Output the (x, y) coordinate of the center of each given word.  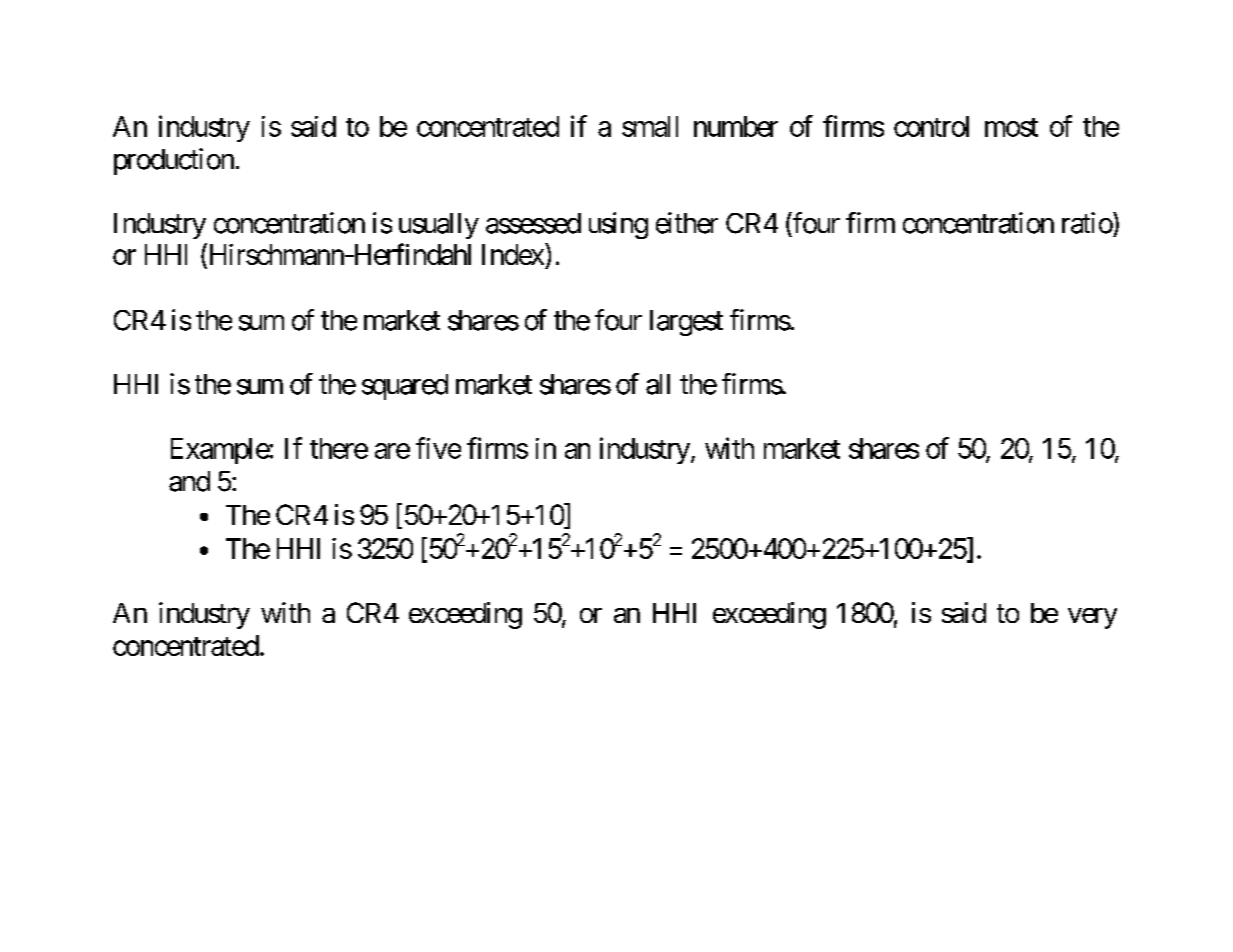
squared (405, 387)
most (1011, 127)
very (1092, 618)
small (650, 126)
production (174, 161)
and (189, 481)
